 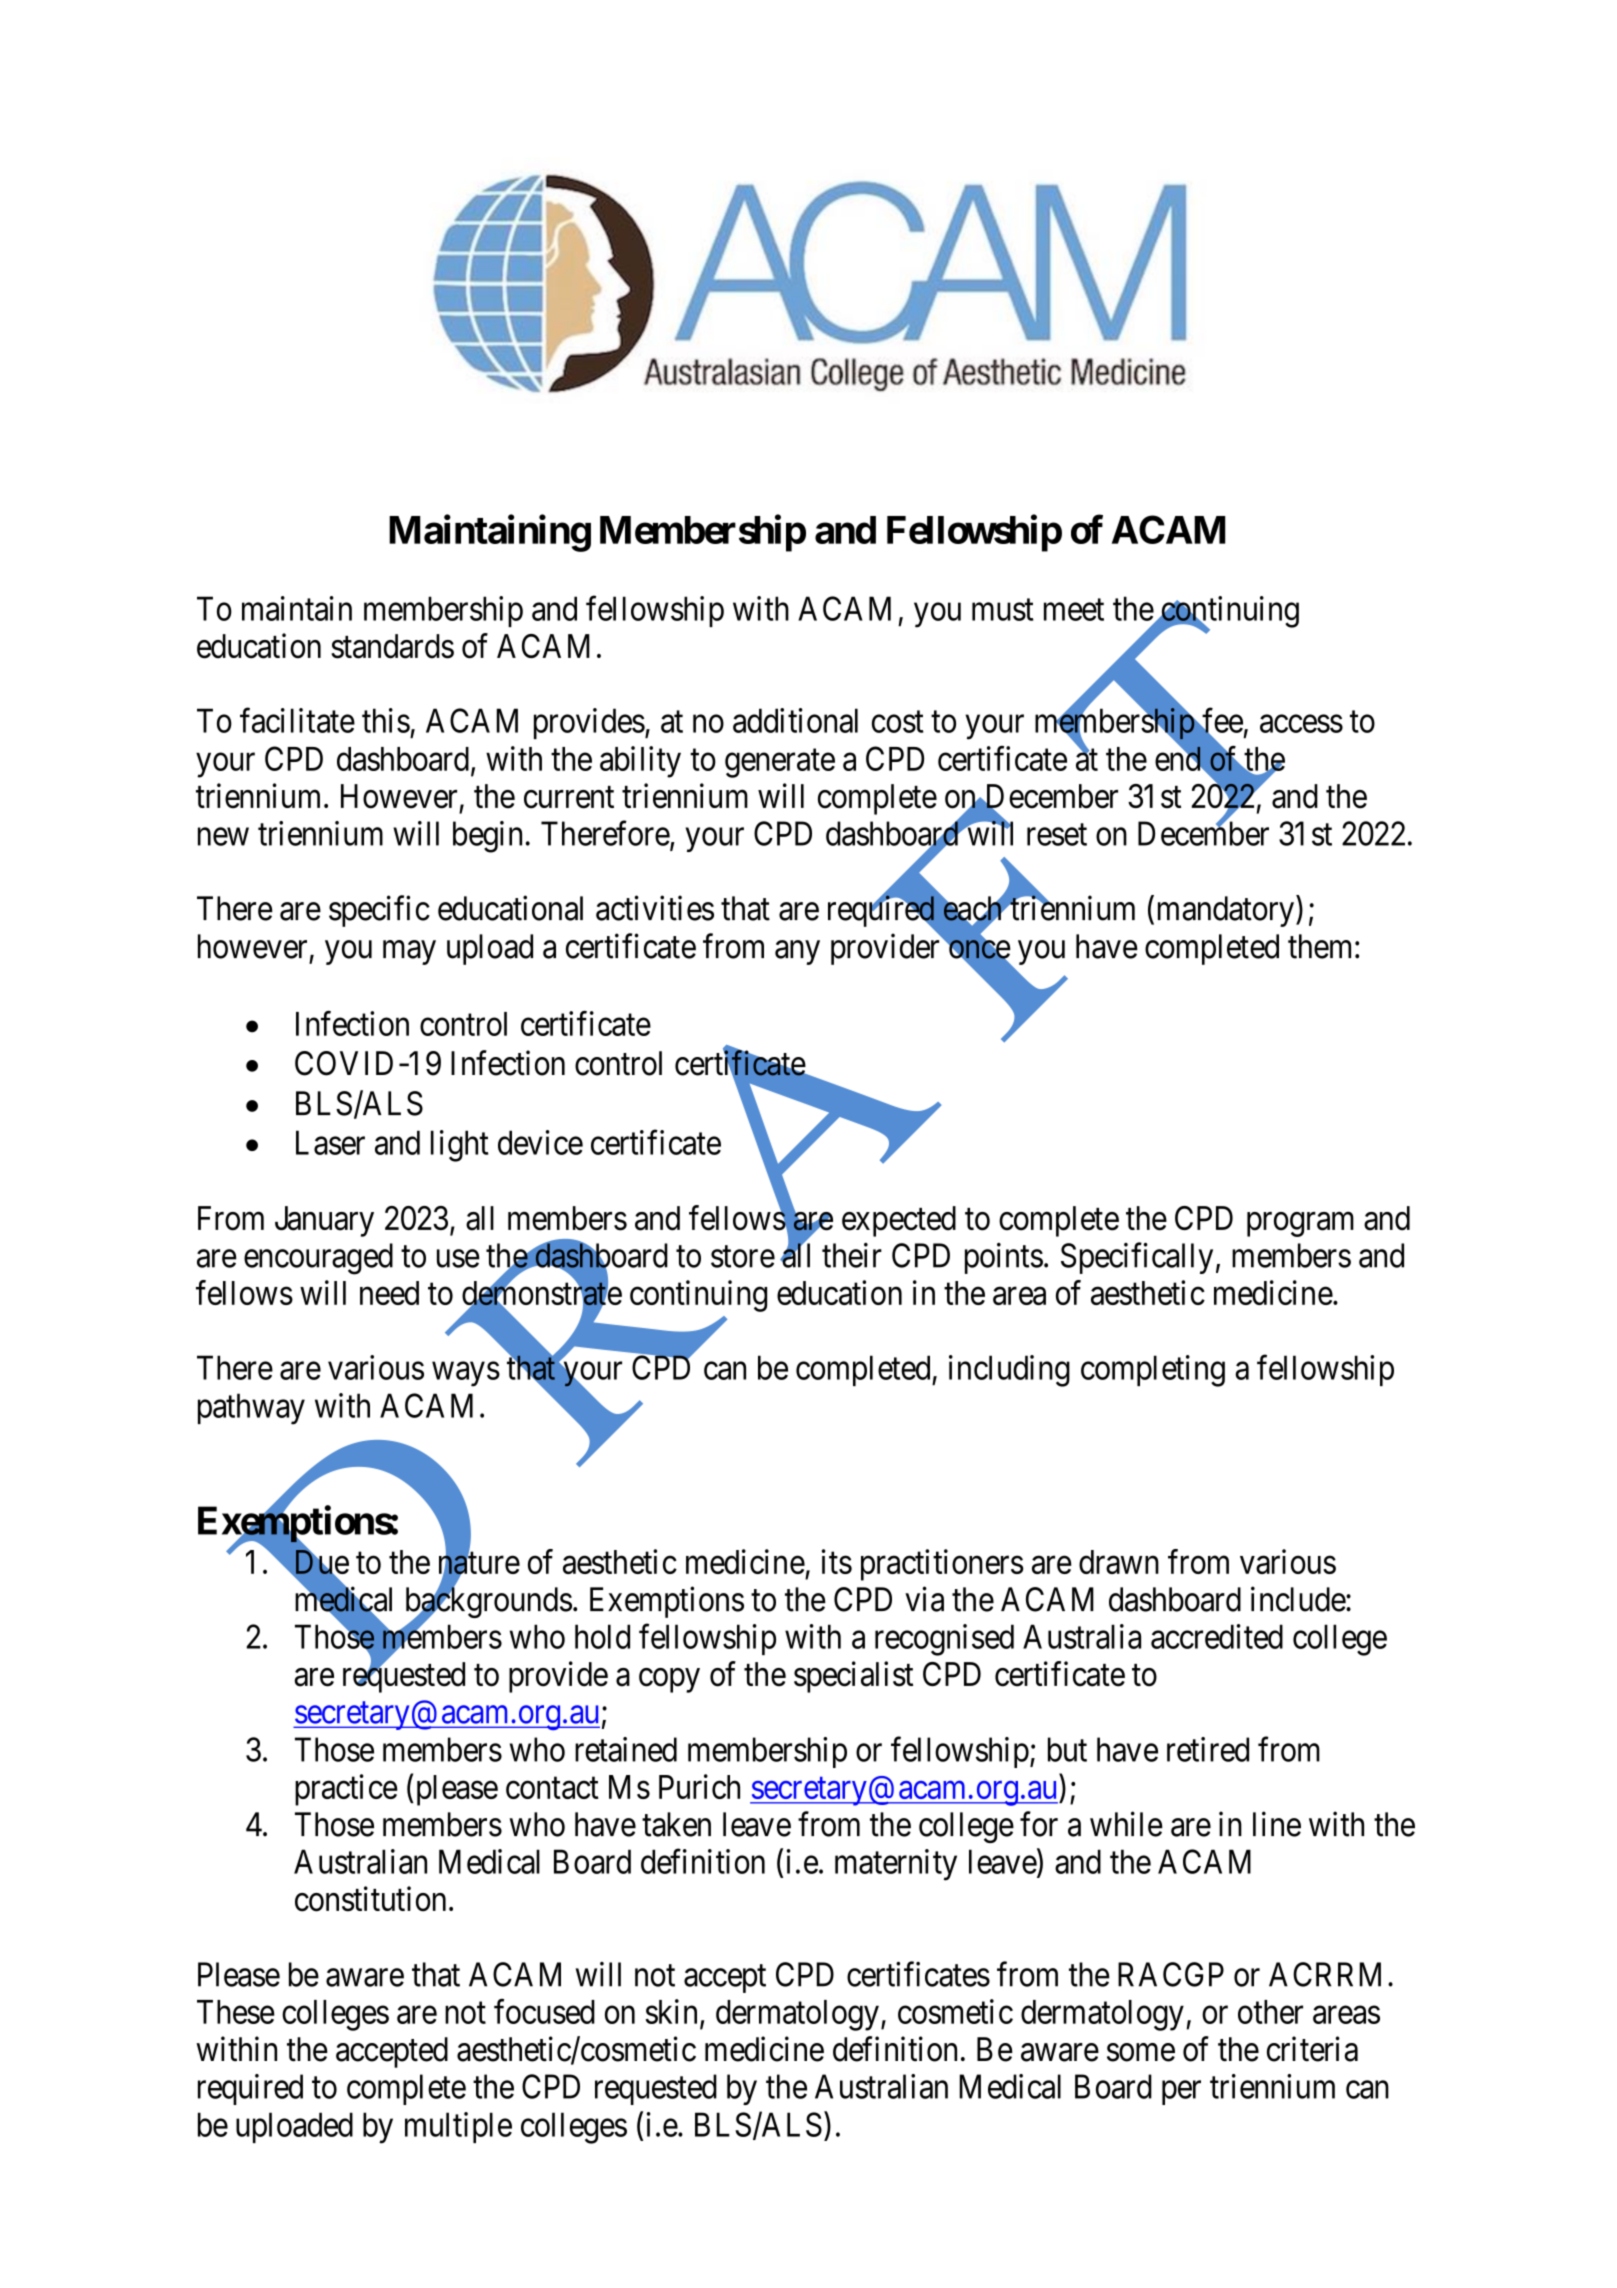 What do you see at coordinates (458, 2127) in the screenshot?
I see `multiple` at bounding box center [458, 2127].
